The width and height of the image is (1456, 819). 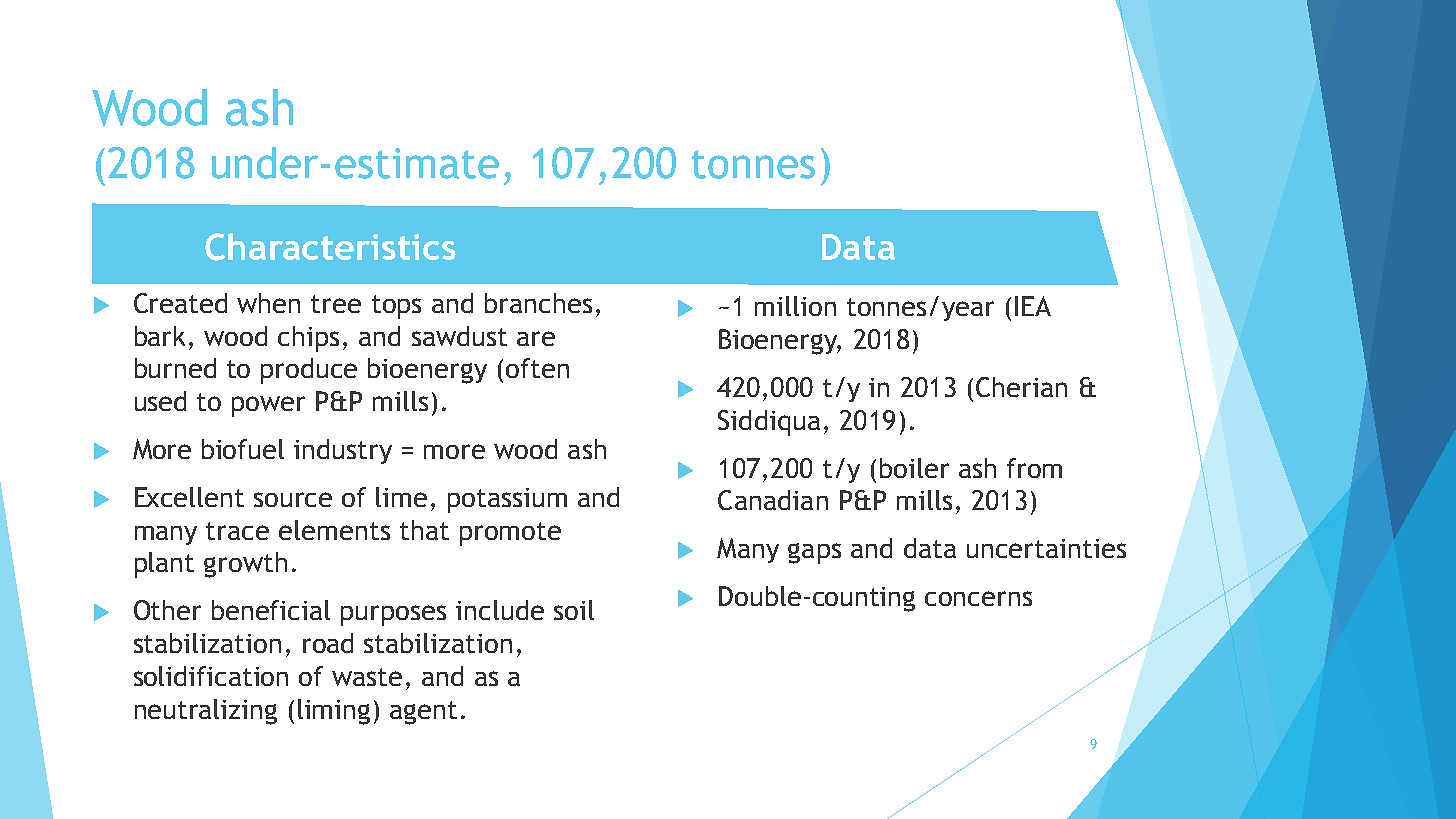 What do you see at coordinates (1033, 306) in the image?
I see `IEA` at bounding box center [1033, 306].
